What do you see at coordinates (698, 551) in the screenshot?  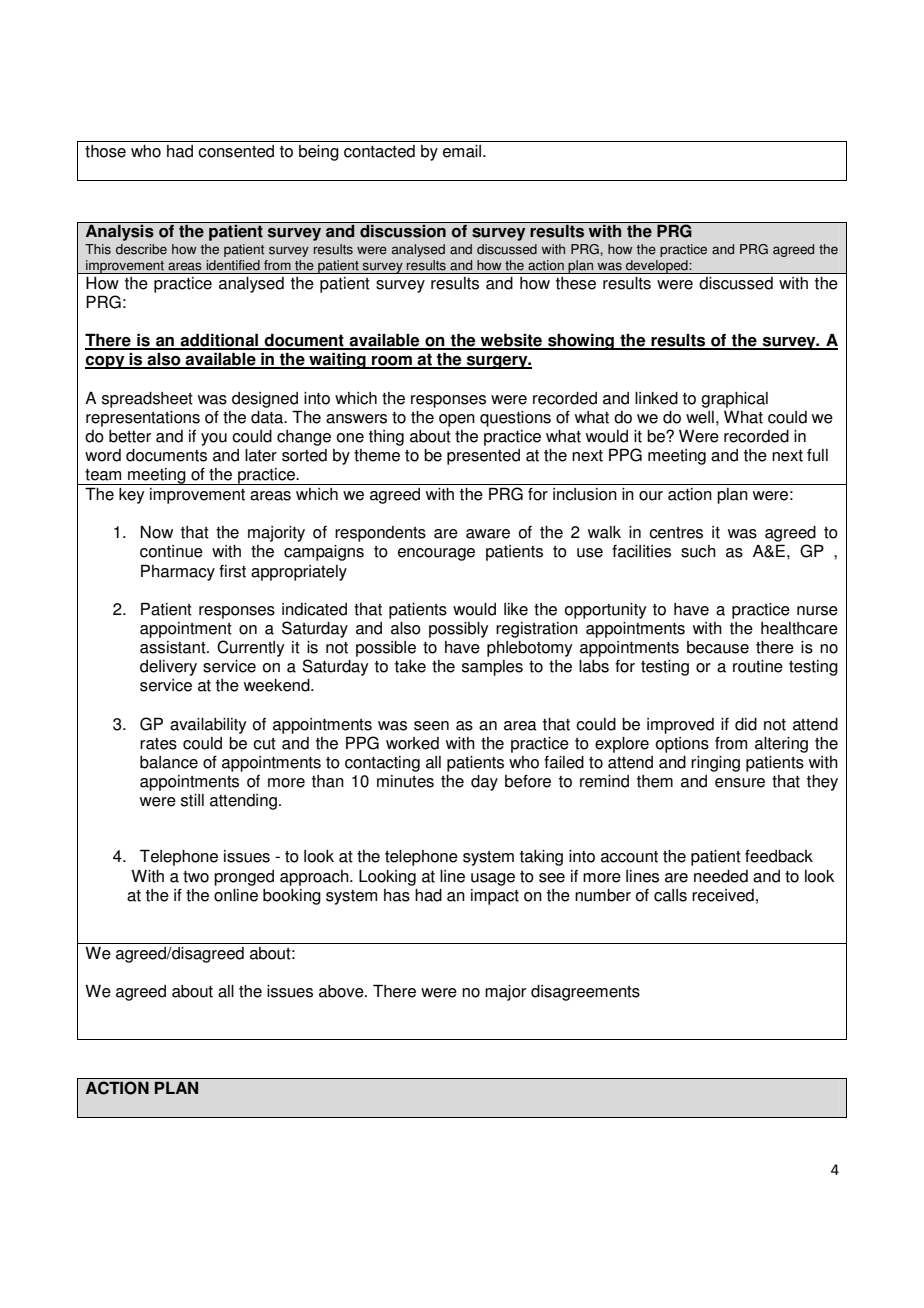 I see `such` at bounding box center [698, 551].
